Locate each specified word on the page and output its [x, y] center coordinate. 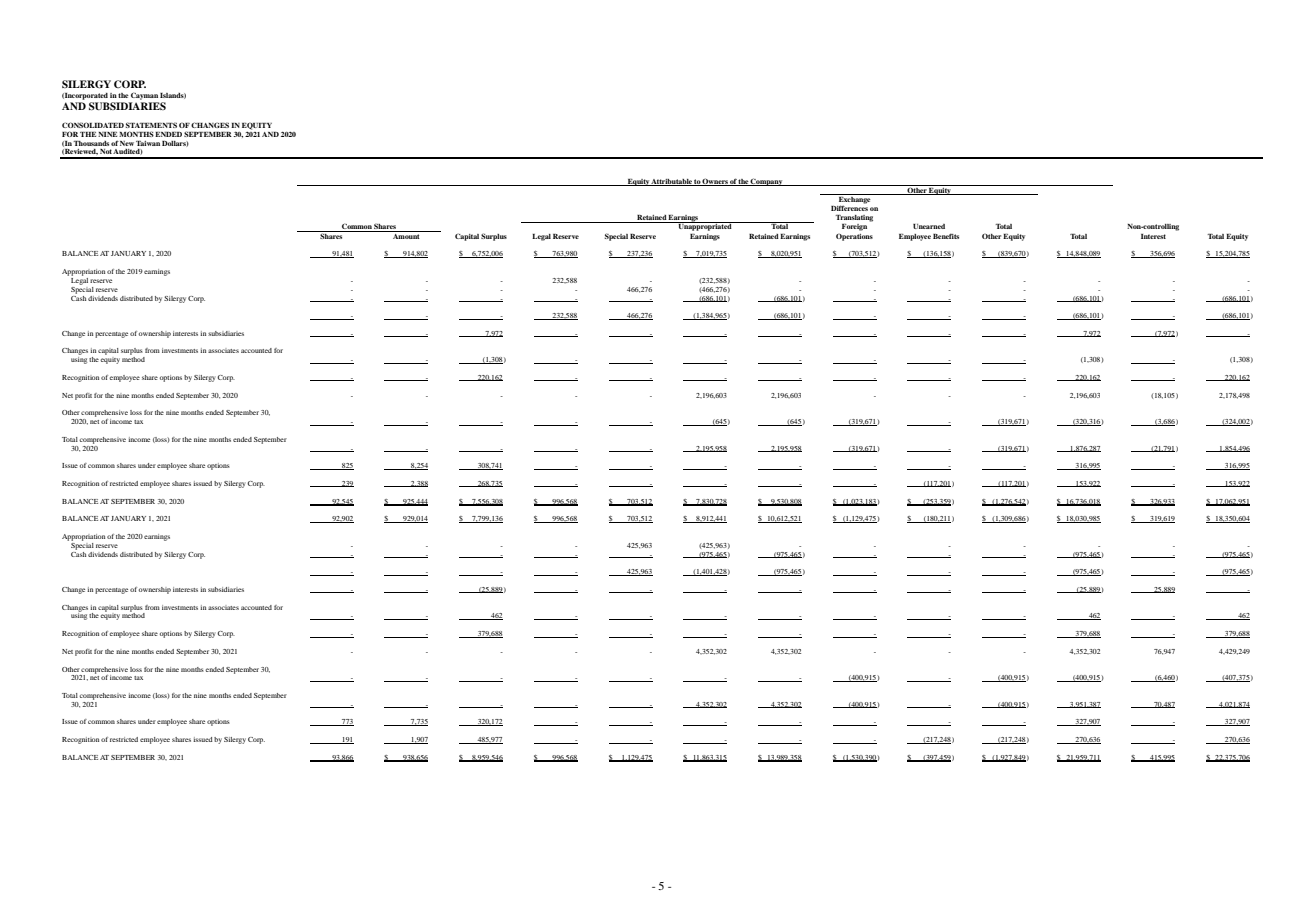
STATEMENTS [151, 125]
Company [767, 182]
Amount [406, 235]
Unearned [929, 226]
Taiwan [148, 143]
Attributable [672, 182]
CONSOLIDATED [93, 125]
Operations [854, 237]
